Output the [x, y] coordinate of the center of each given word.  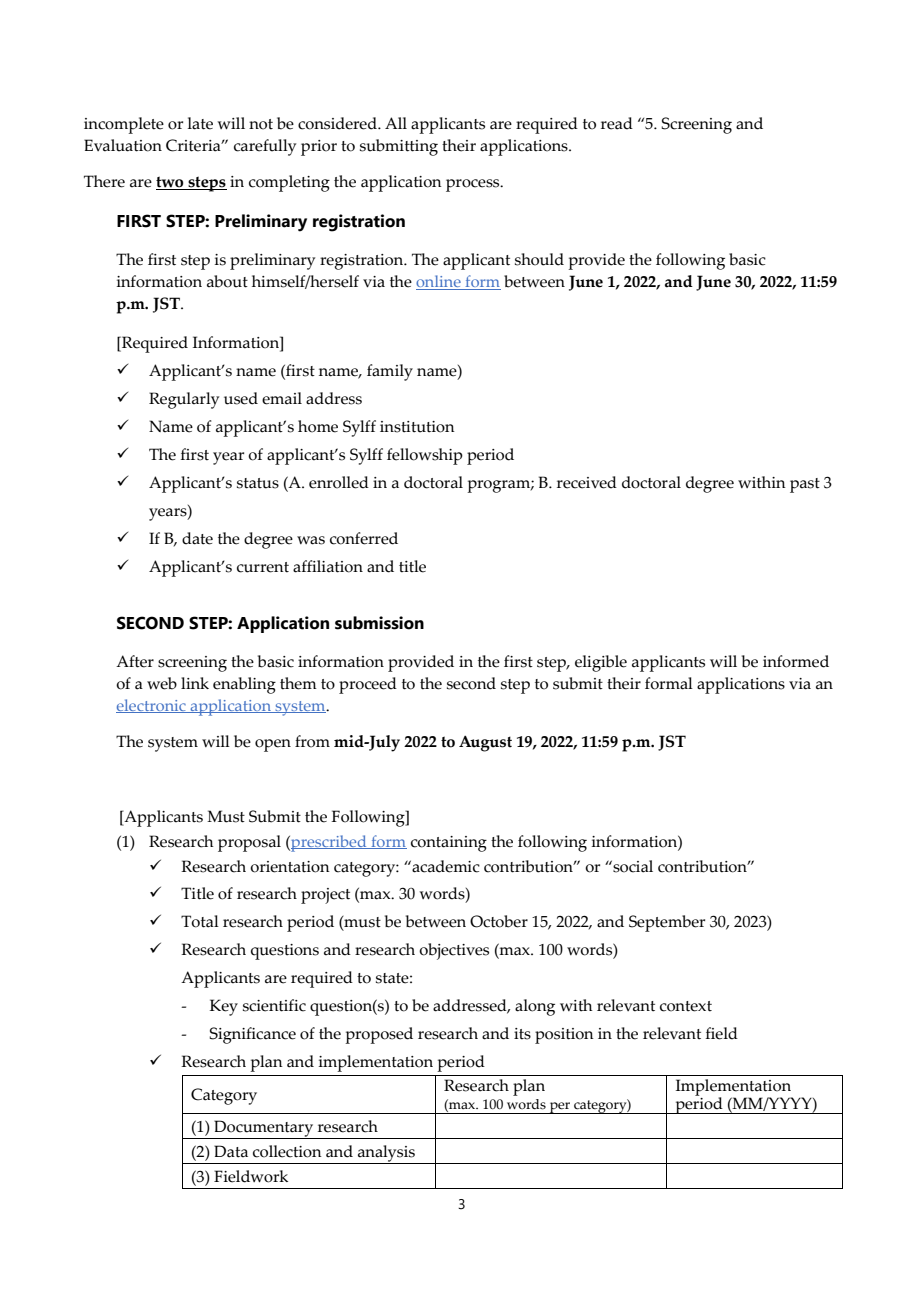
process [474, 185]
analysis [386, 1154]
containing [449, 844]
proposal [249, 843]
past [805, 485]
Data [231, 1151]
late [200, 123]
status [258, 483]
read [617, 123]
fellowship [425, 456]
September [667, 923]
